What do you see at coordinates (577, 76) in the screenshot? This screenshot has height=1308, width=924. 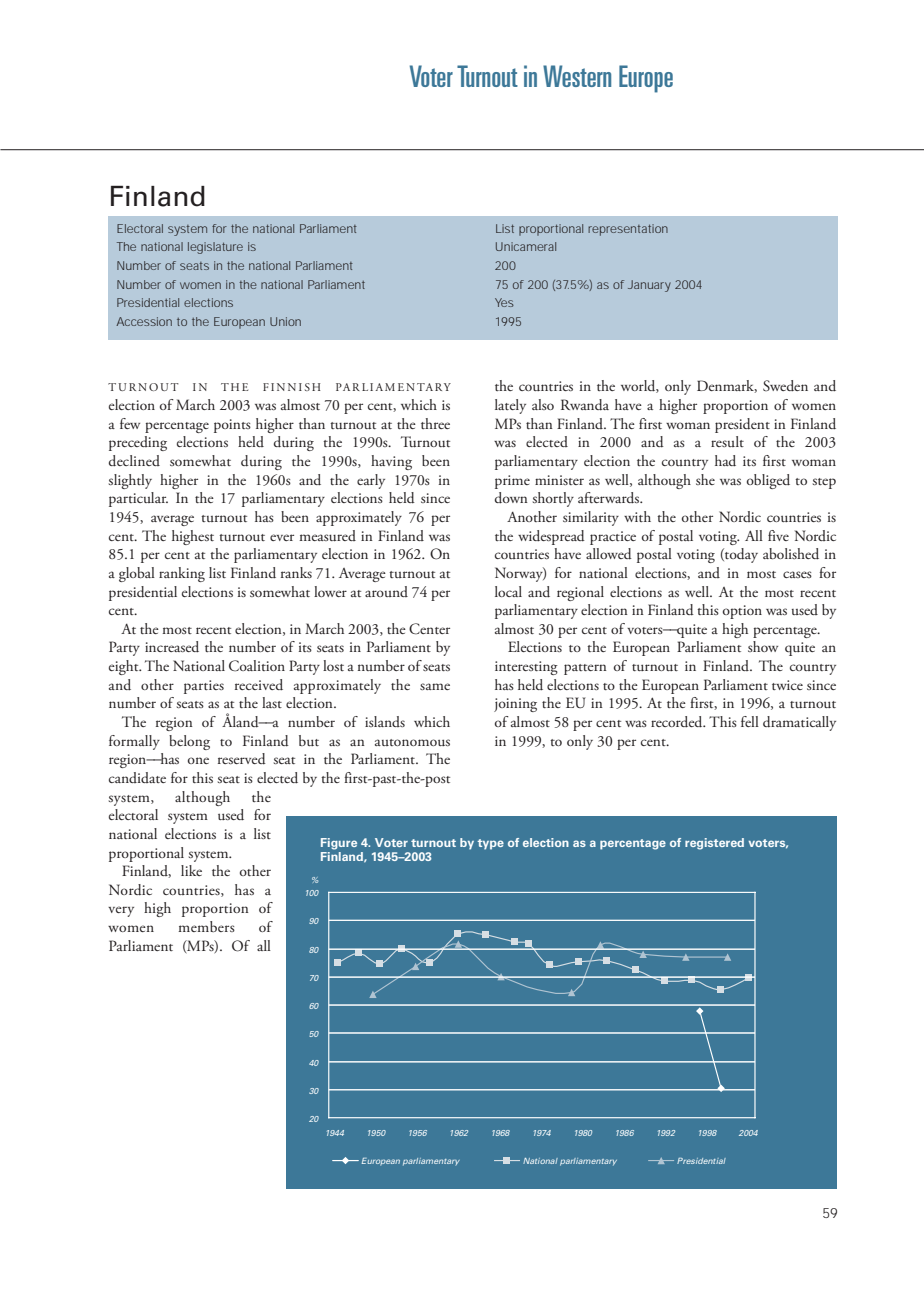 I see `Western` at bounding box center [577, 76].
